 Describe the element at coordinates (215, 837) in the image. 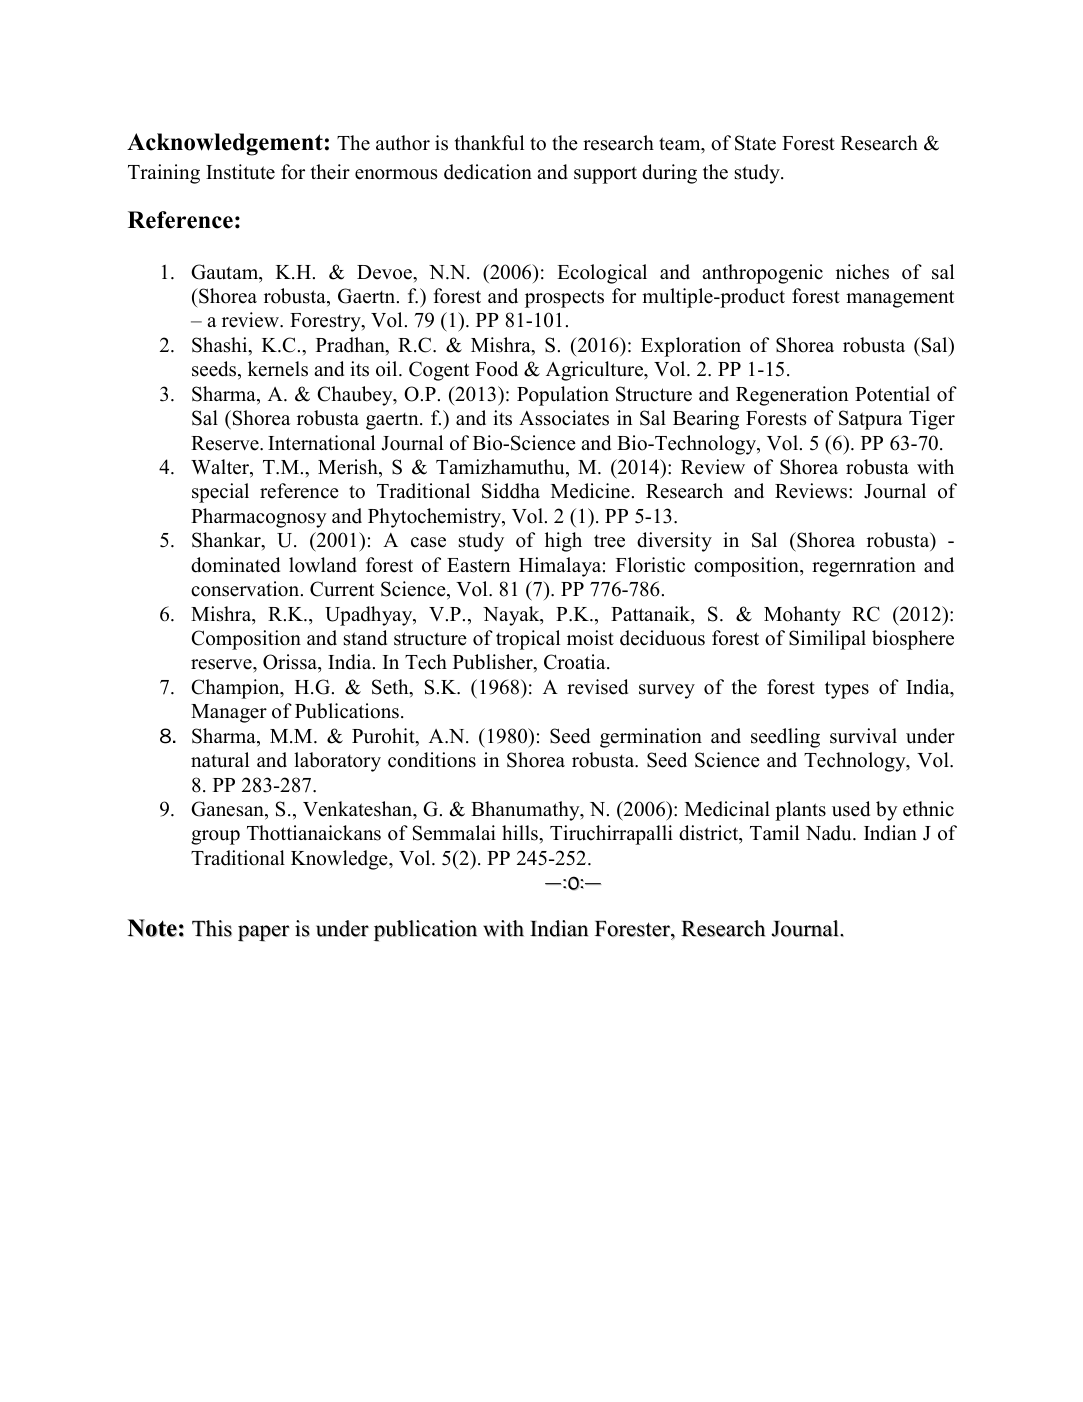

I see `group` at that location.
